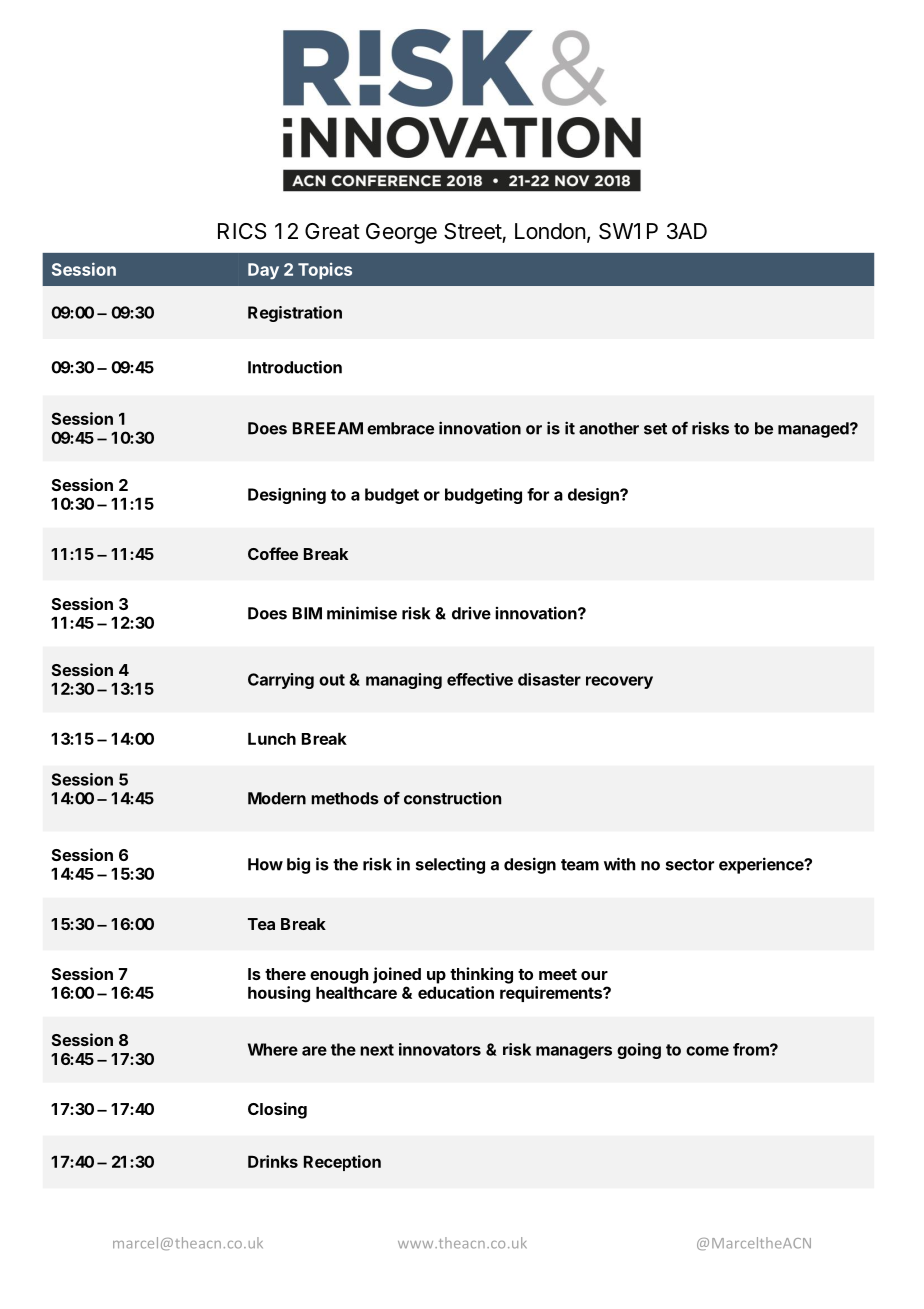 The width and height of the page is (924, 1309). What do you see at coordinates (550, 231) in the page?
I see `London` at bounding box center [550, 231].
